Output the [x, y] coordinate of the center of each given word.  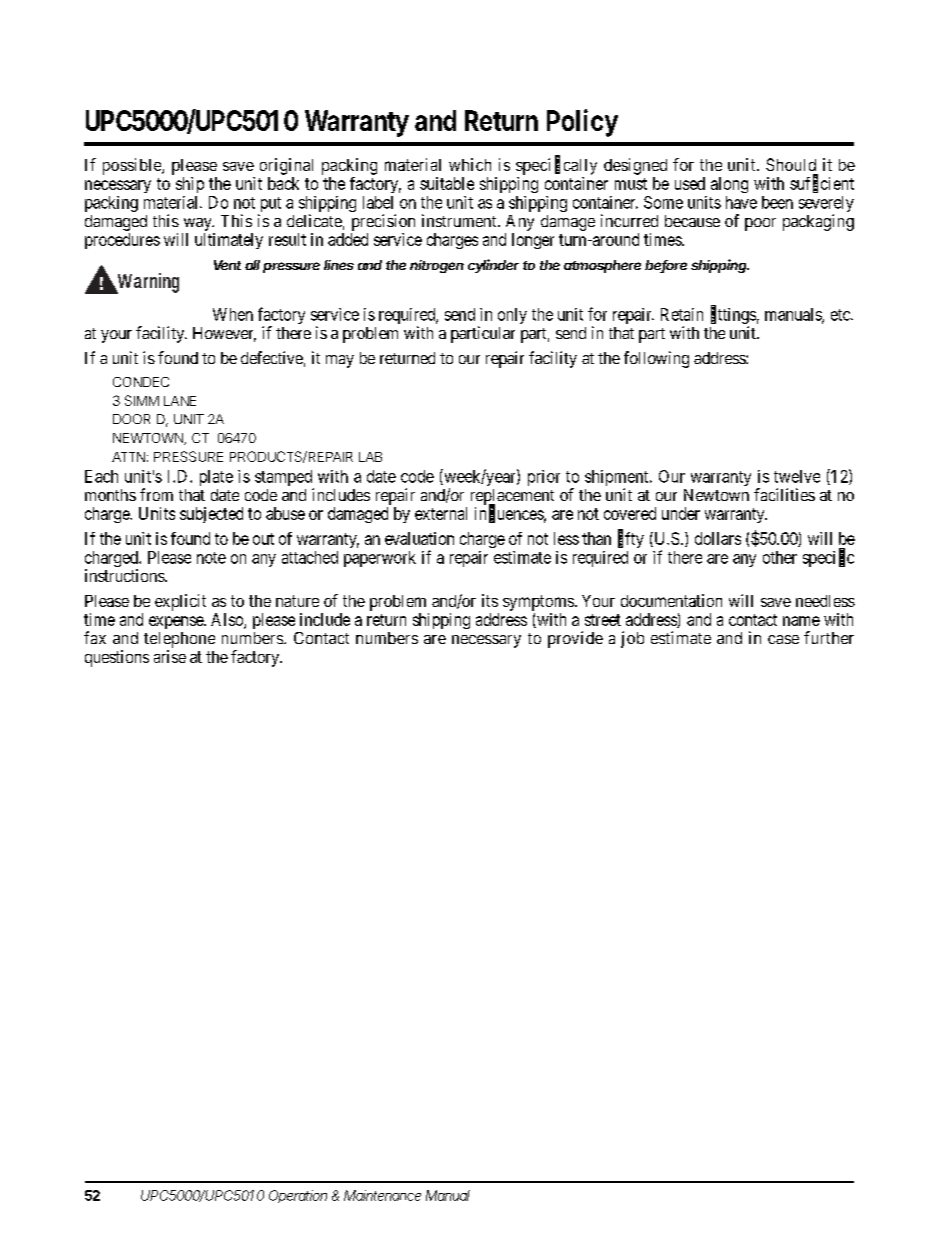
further [829, 637]
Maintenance [382, 1195]
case [783, 639]
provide [575, 639]
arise [170, 656]
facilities [784, 494]
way [199, 224]
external [441, 513]
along [729, 185]
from [156, 494]
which [470, 164]
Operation [298, 1196]
